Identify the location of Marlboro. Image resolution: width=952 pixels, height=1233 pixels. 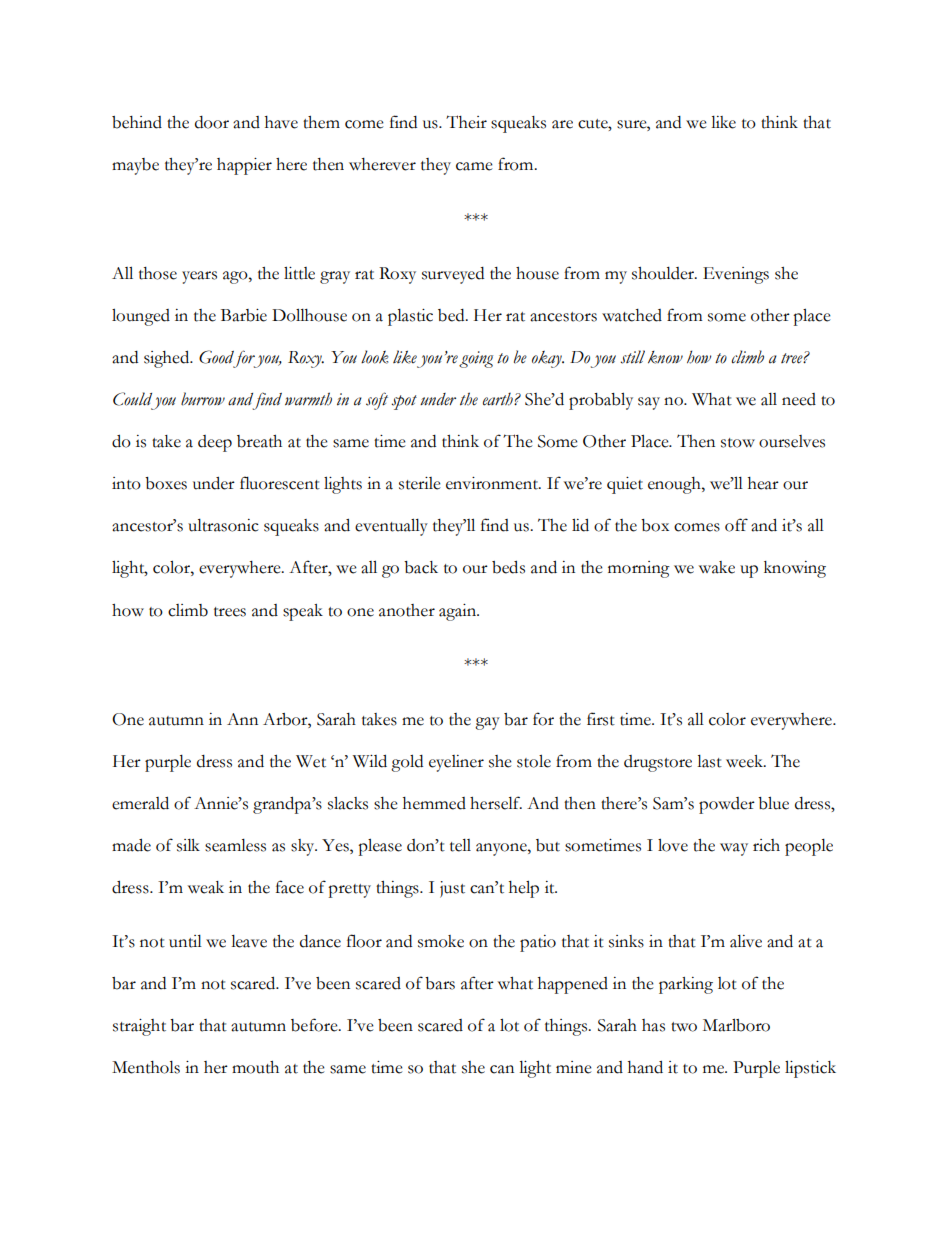
(736, 1025).
